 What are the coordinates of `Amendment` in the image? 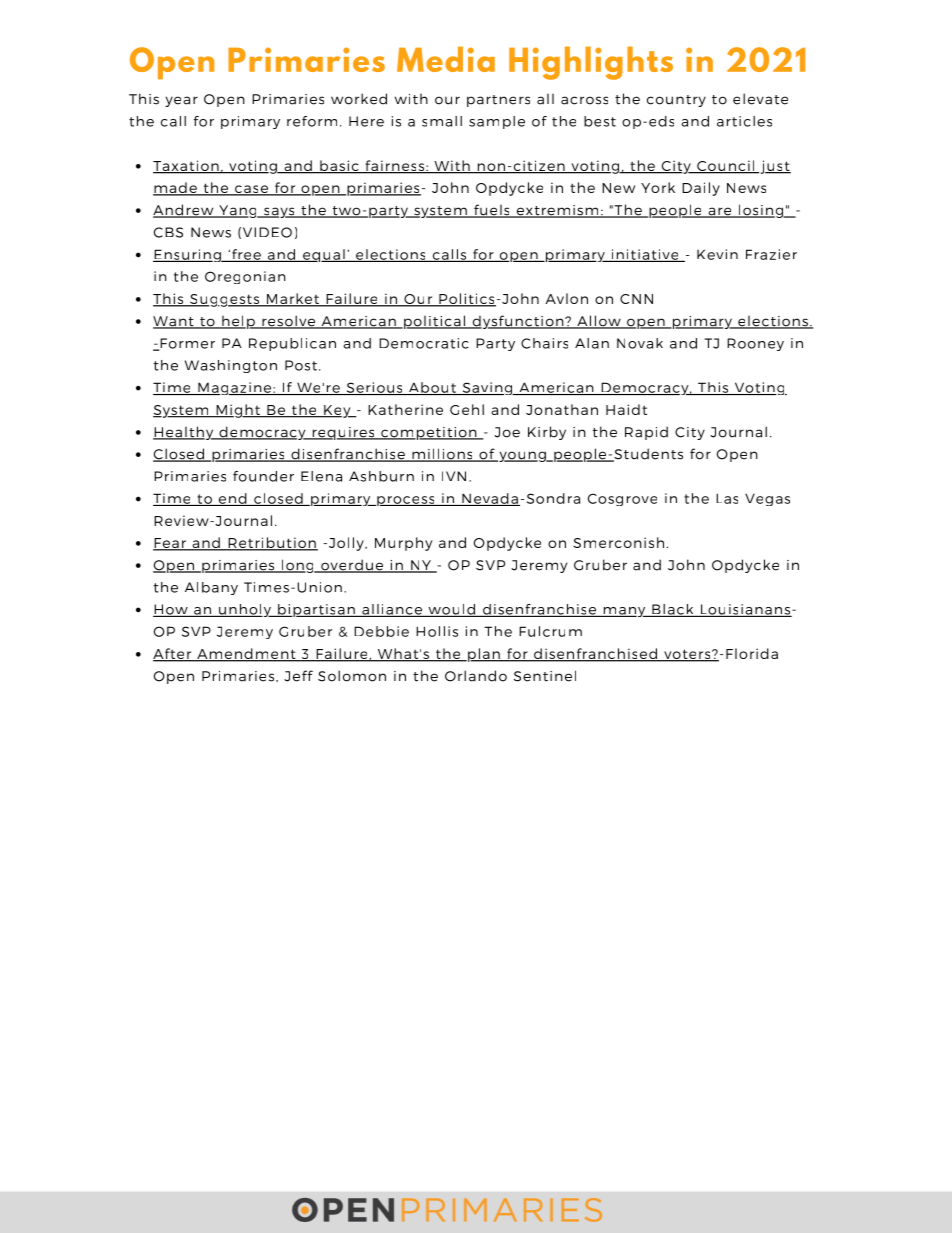 It's located at (246, 655).
